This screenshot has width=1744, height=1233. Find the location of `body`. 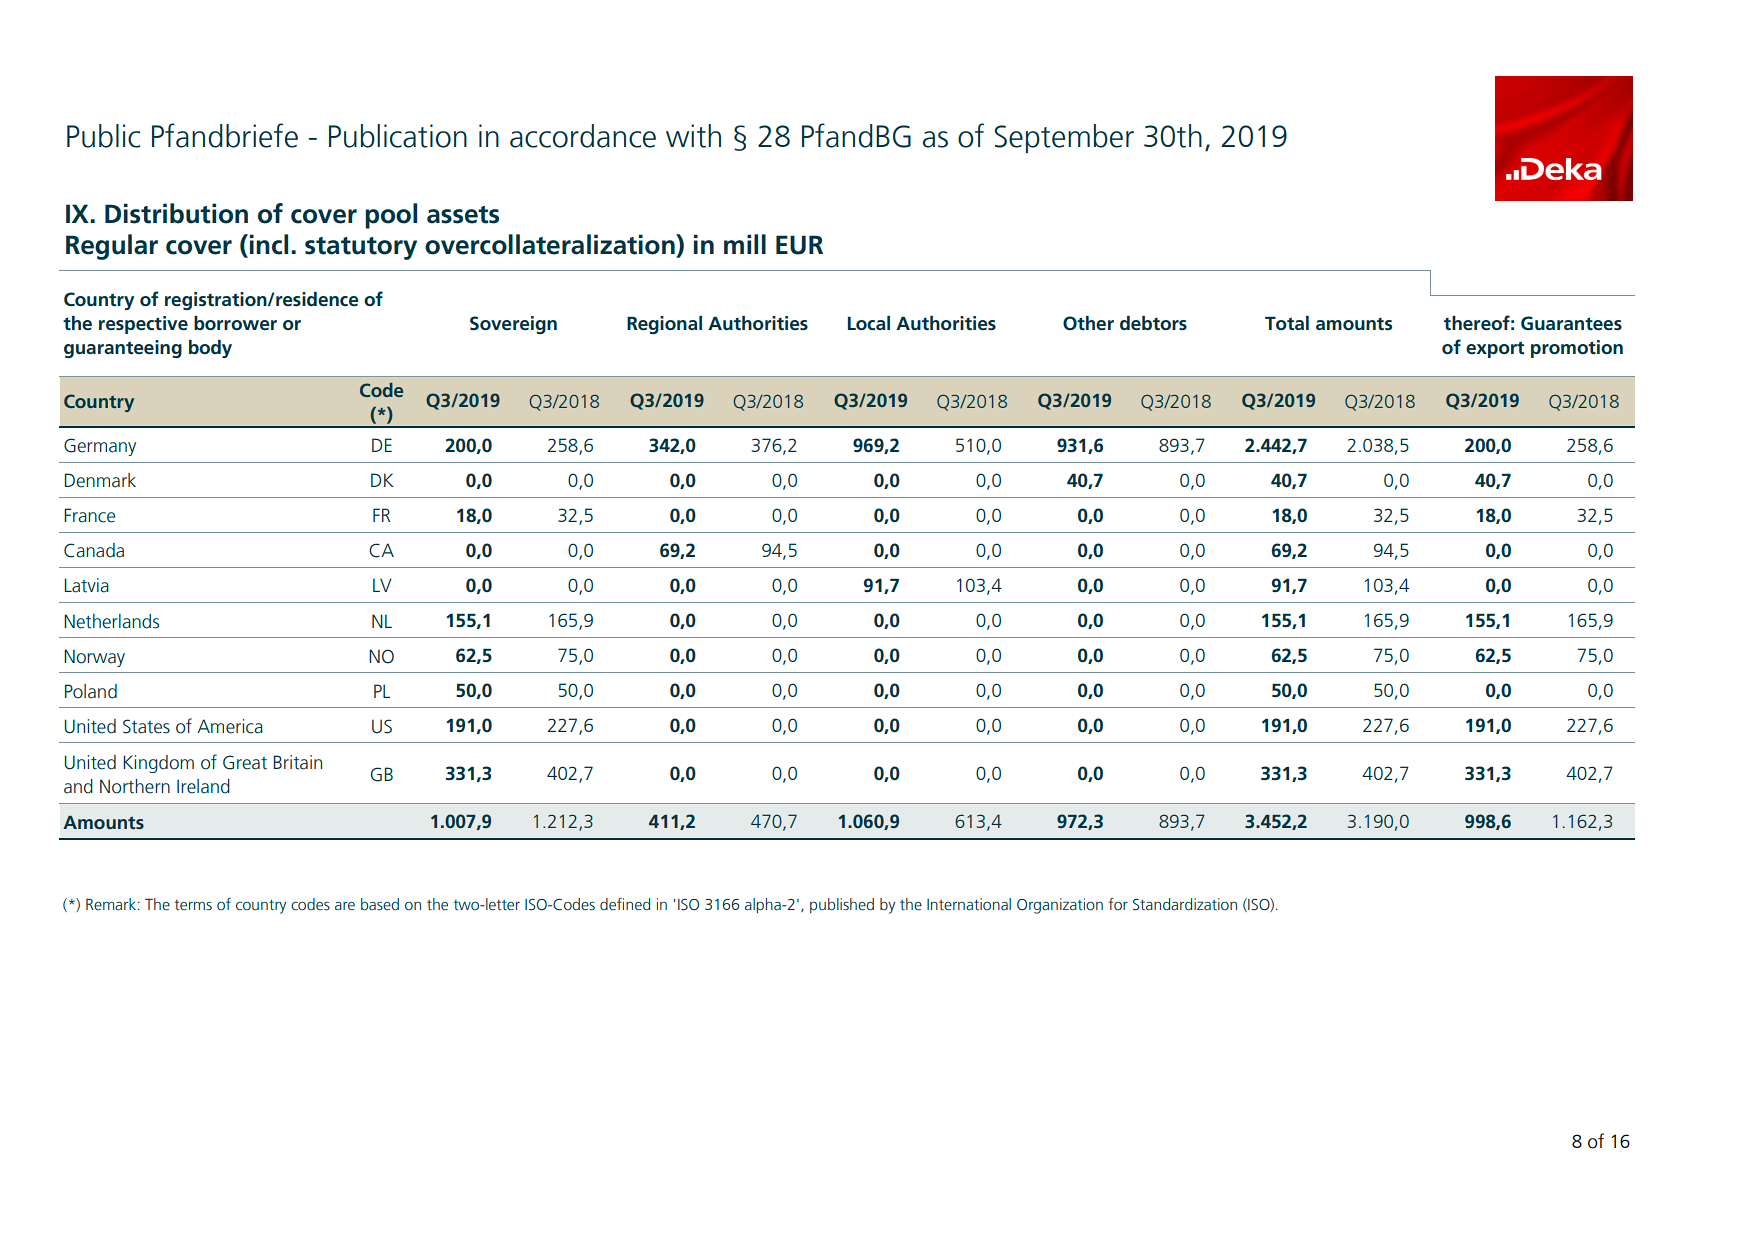

body is located at coordinates (210, 349).
